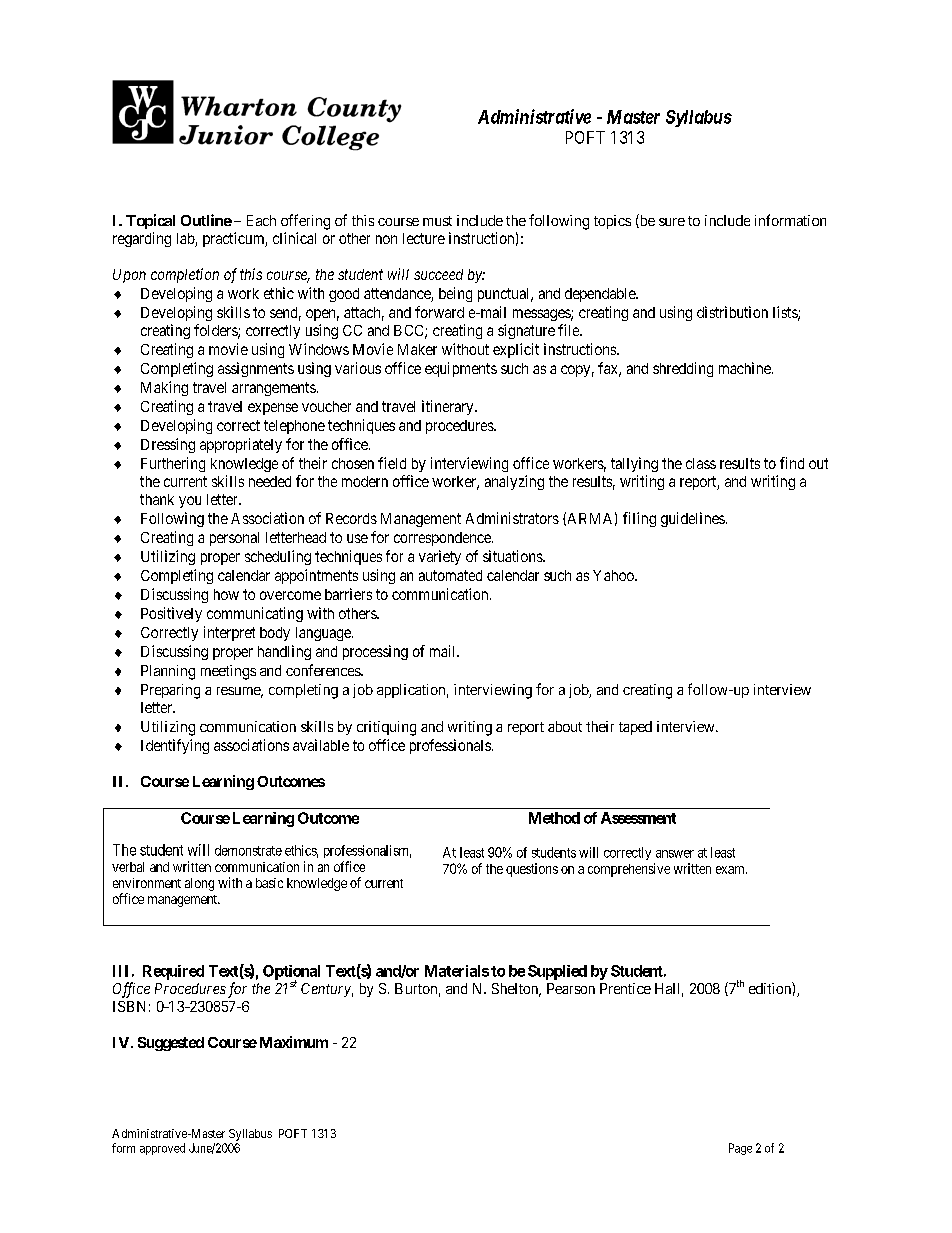  I want to click on approved, so click(162, 1149).
